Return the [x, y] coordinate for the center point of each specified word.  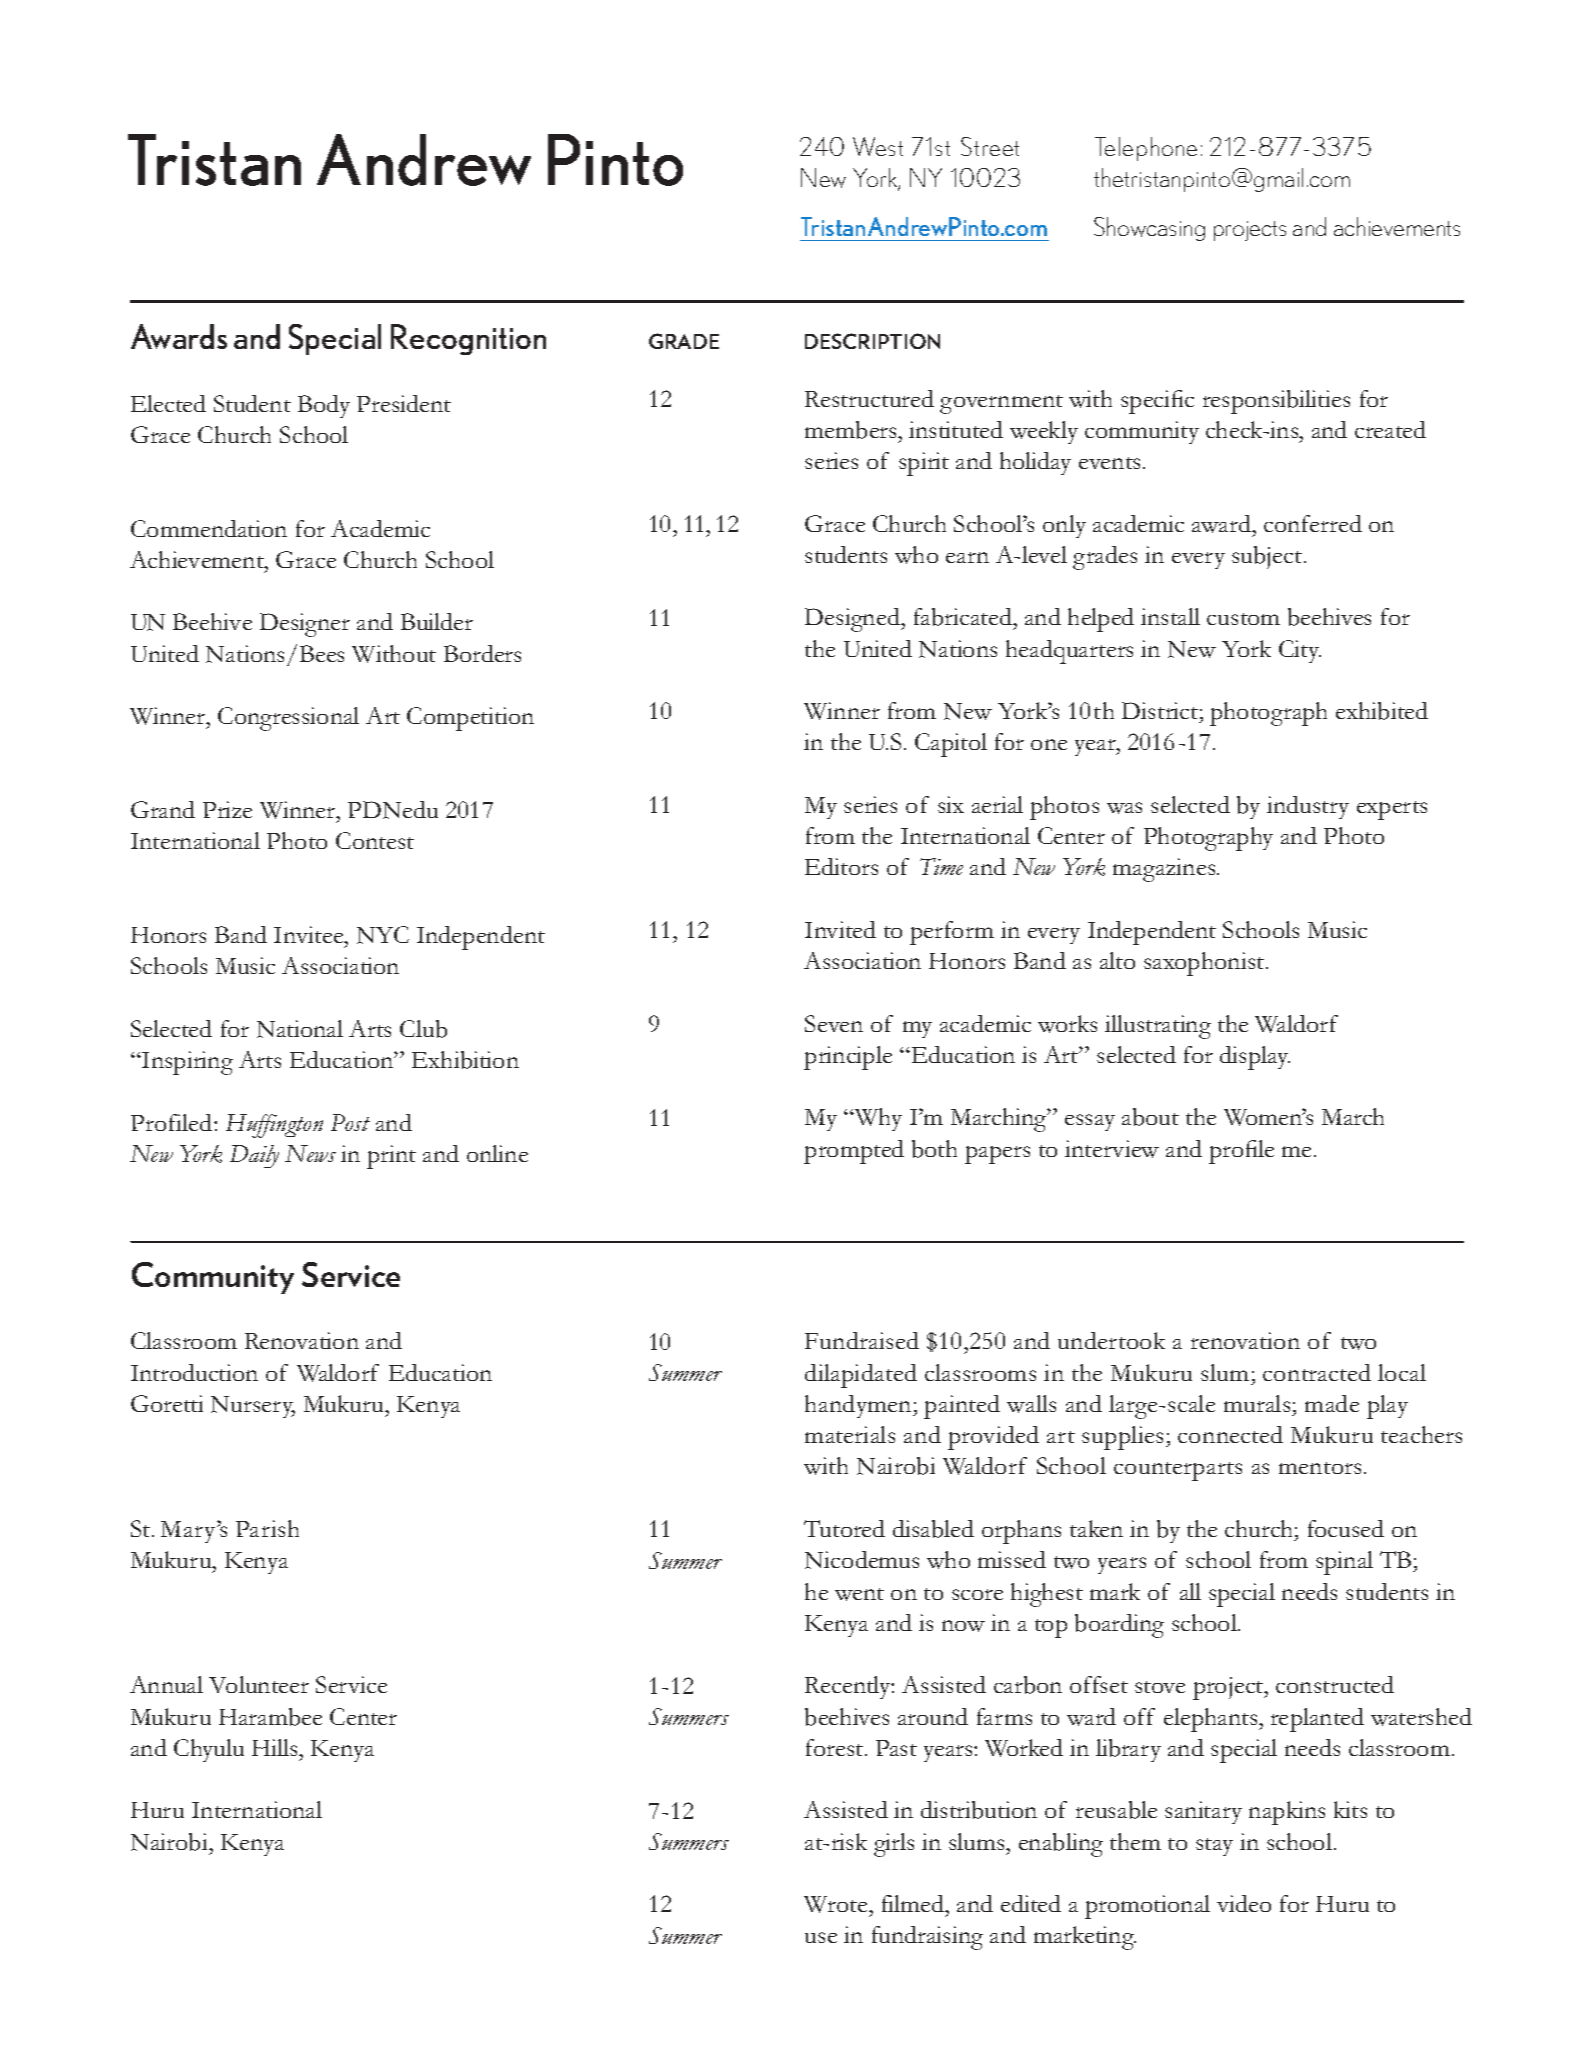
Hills [276, 1747]
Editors [841, 866]
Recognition [468, 339]
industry [1308, 807]
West [878, 146]
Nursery [253, 1407]
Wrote [837, 1904]
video [1244, 1903]
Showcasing [1149, 229]
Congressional [288, 719]
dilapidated [861, 1376]
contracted [1317, 1372]
